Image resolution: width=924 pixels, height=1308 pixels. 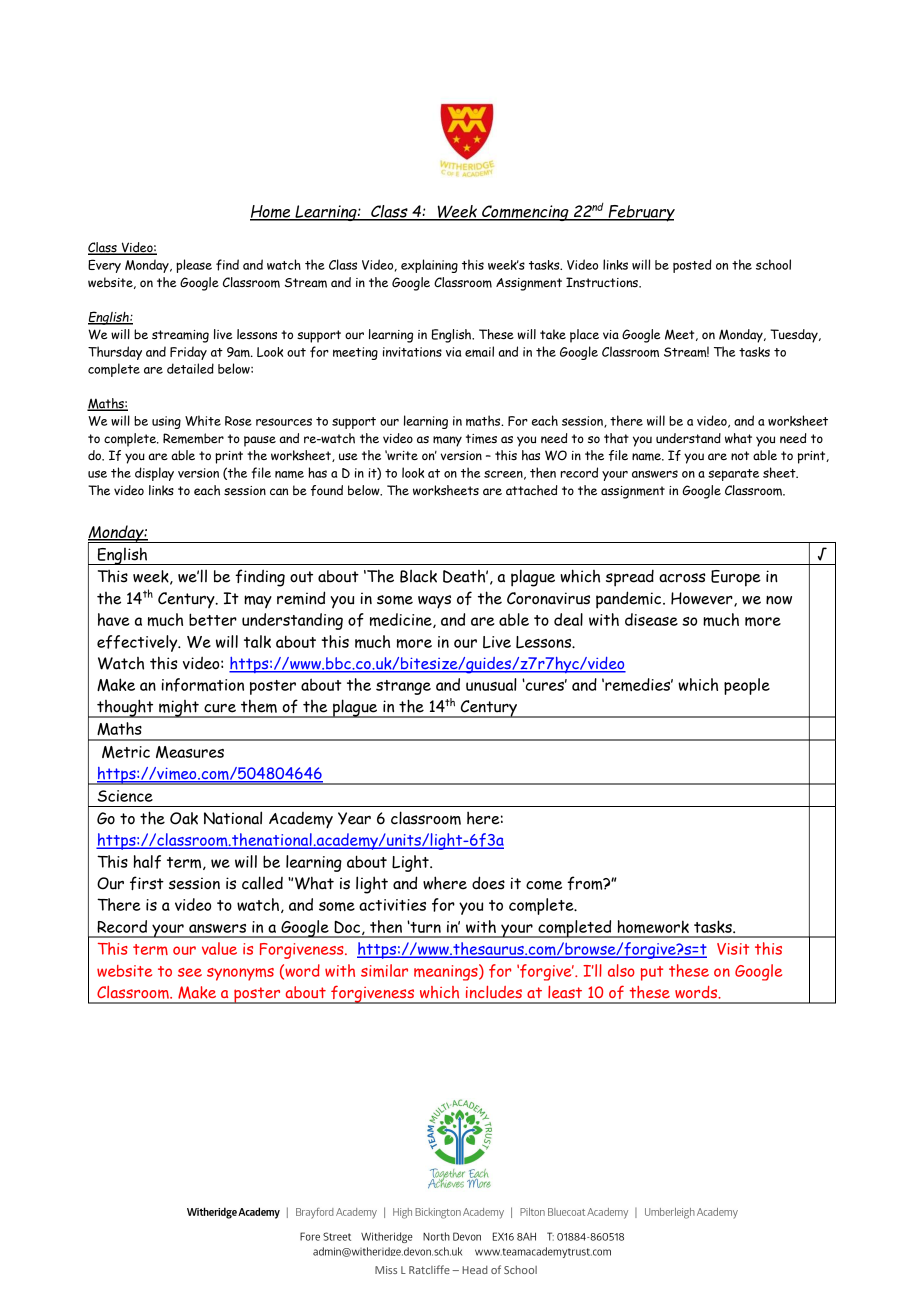 What do you see at coordinates (418, 576) in the screenshot?
I see `Black` at bounding box center [418, 576].
